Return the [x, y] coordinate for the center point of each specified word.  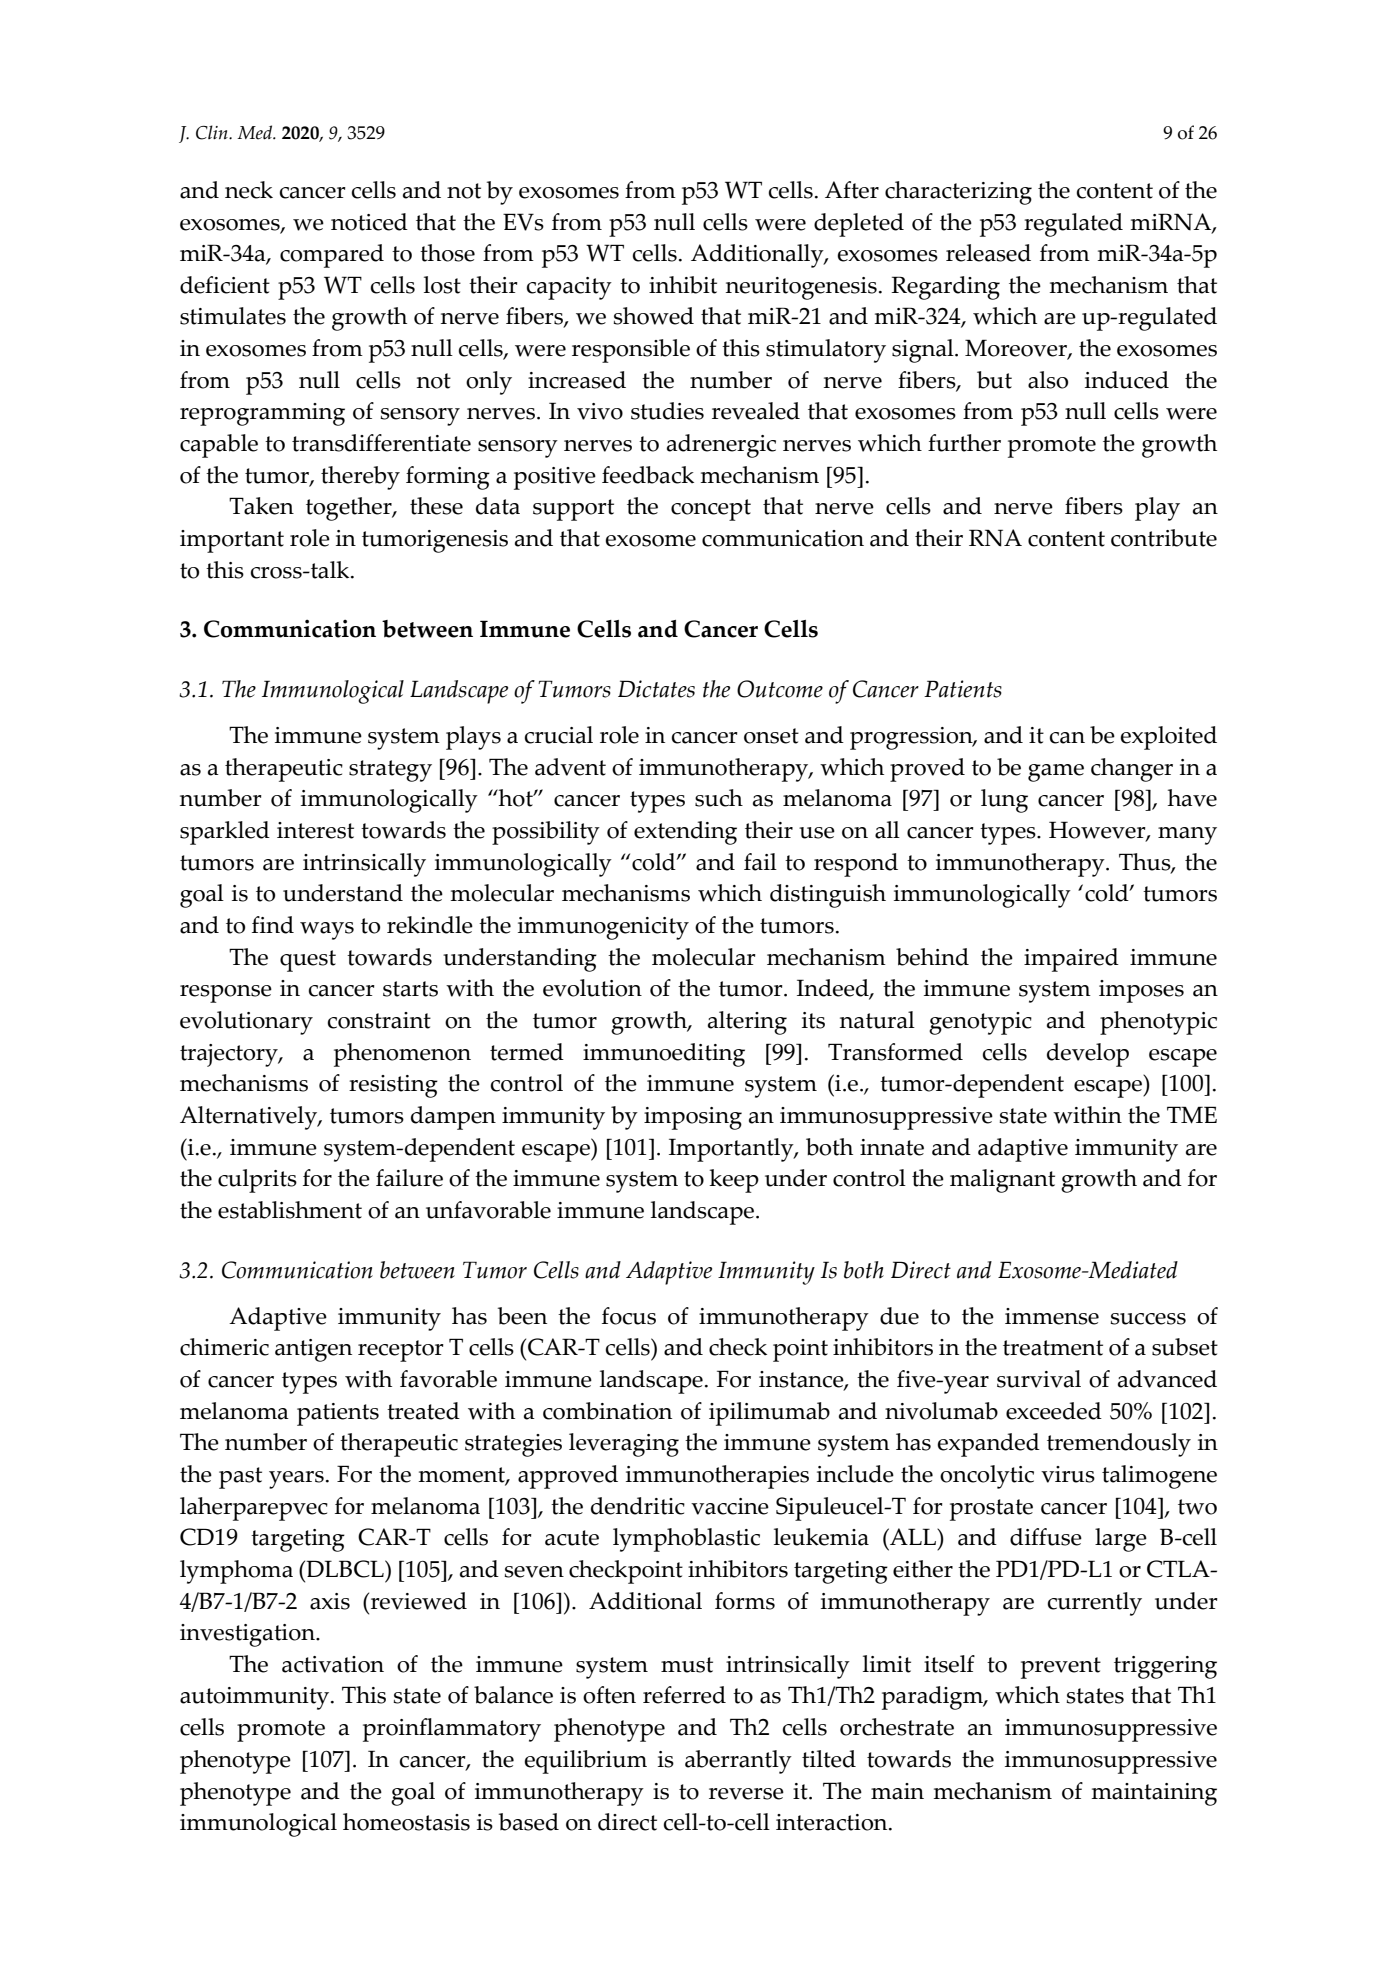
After [852, 190]
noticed [369, 222]
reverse [746, 1794]
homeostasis [406, 1822]
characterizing [958, 193]
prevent [1061, 1668]
